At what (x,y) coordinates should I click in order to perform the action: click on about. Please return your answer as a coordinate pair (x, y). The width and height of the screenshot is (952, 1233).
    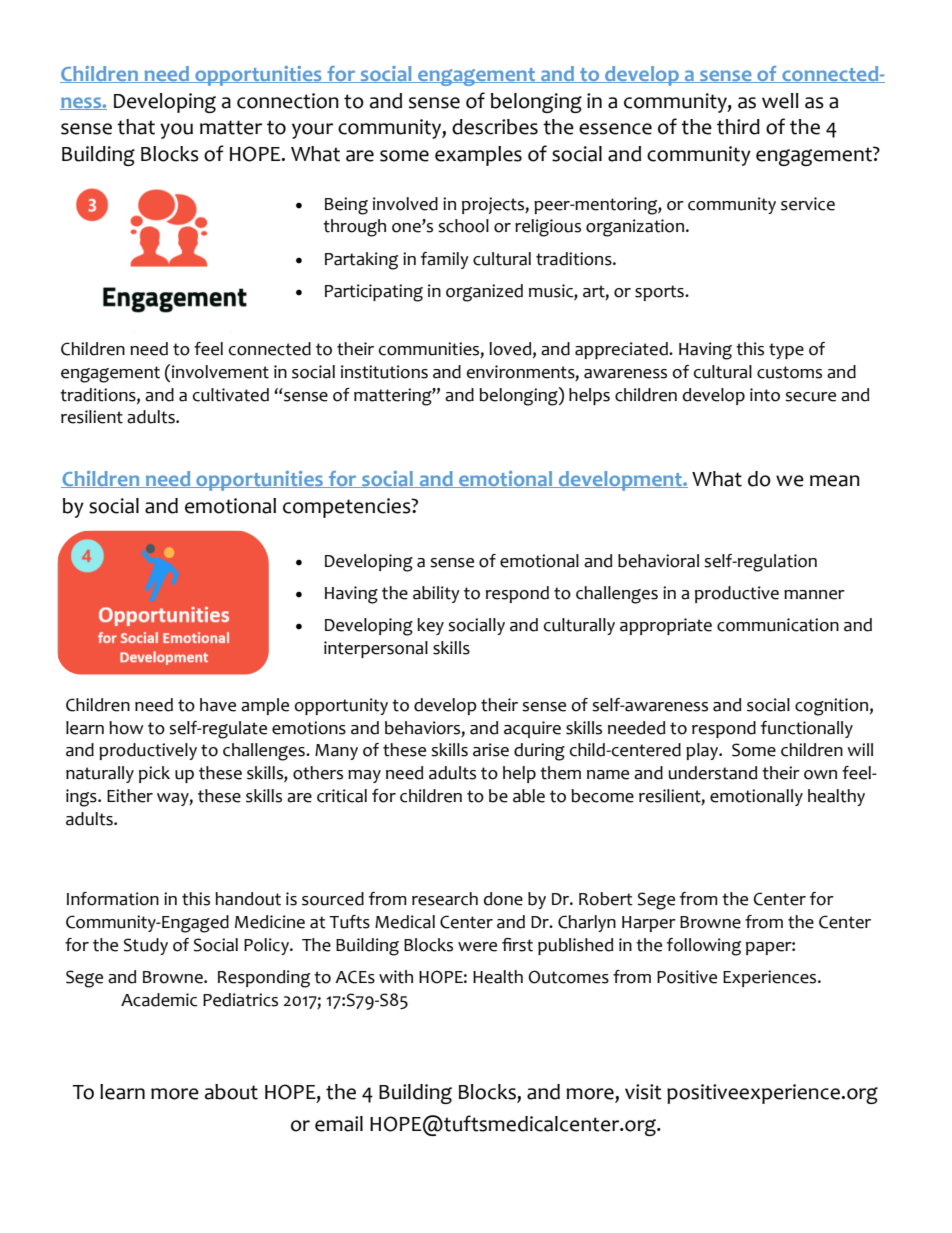
    Looking at the image, I should click on (231, 1092).
